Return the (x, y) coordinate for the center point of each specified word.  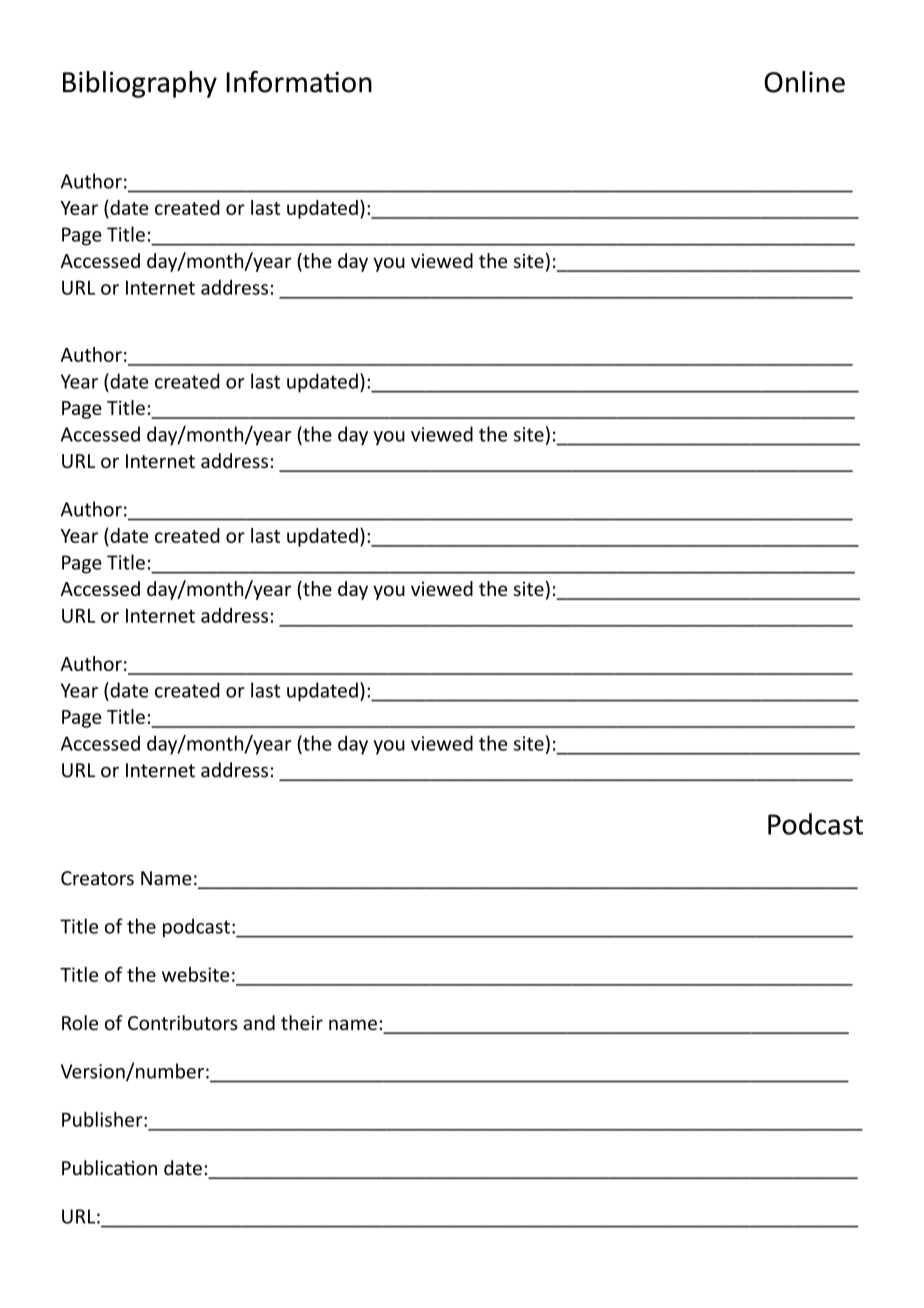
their (302, 1023)
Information (299, 82)
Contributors (183, 1023)
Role (80, 1023)
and (259, 1022)
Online (804, 82)
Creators (97, 878)
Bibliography (140, 84)
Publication (109, 1168)
